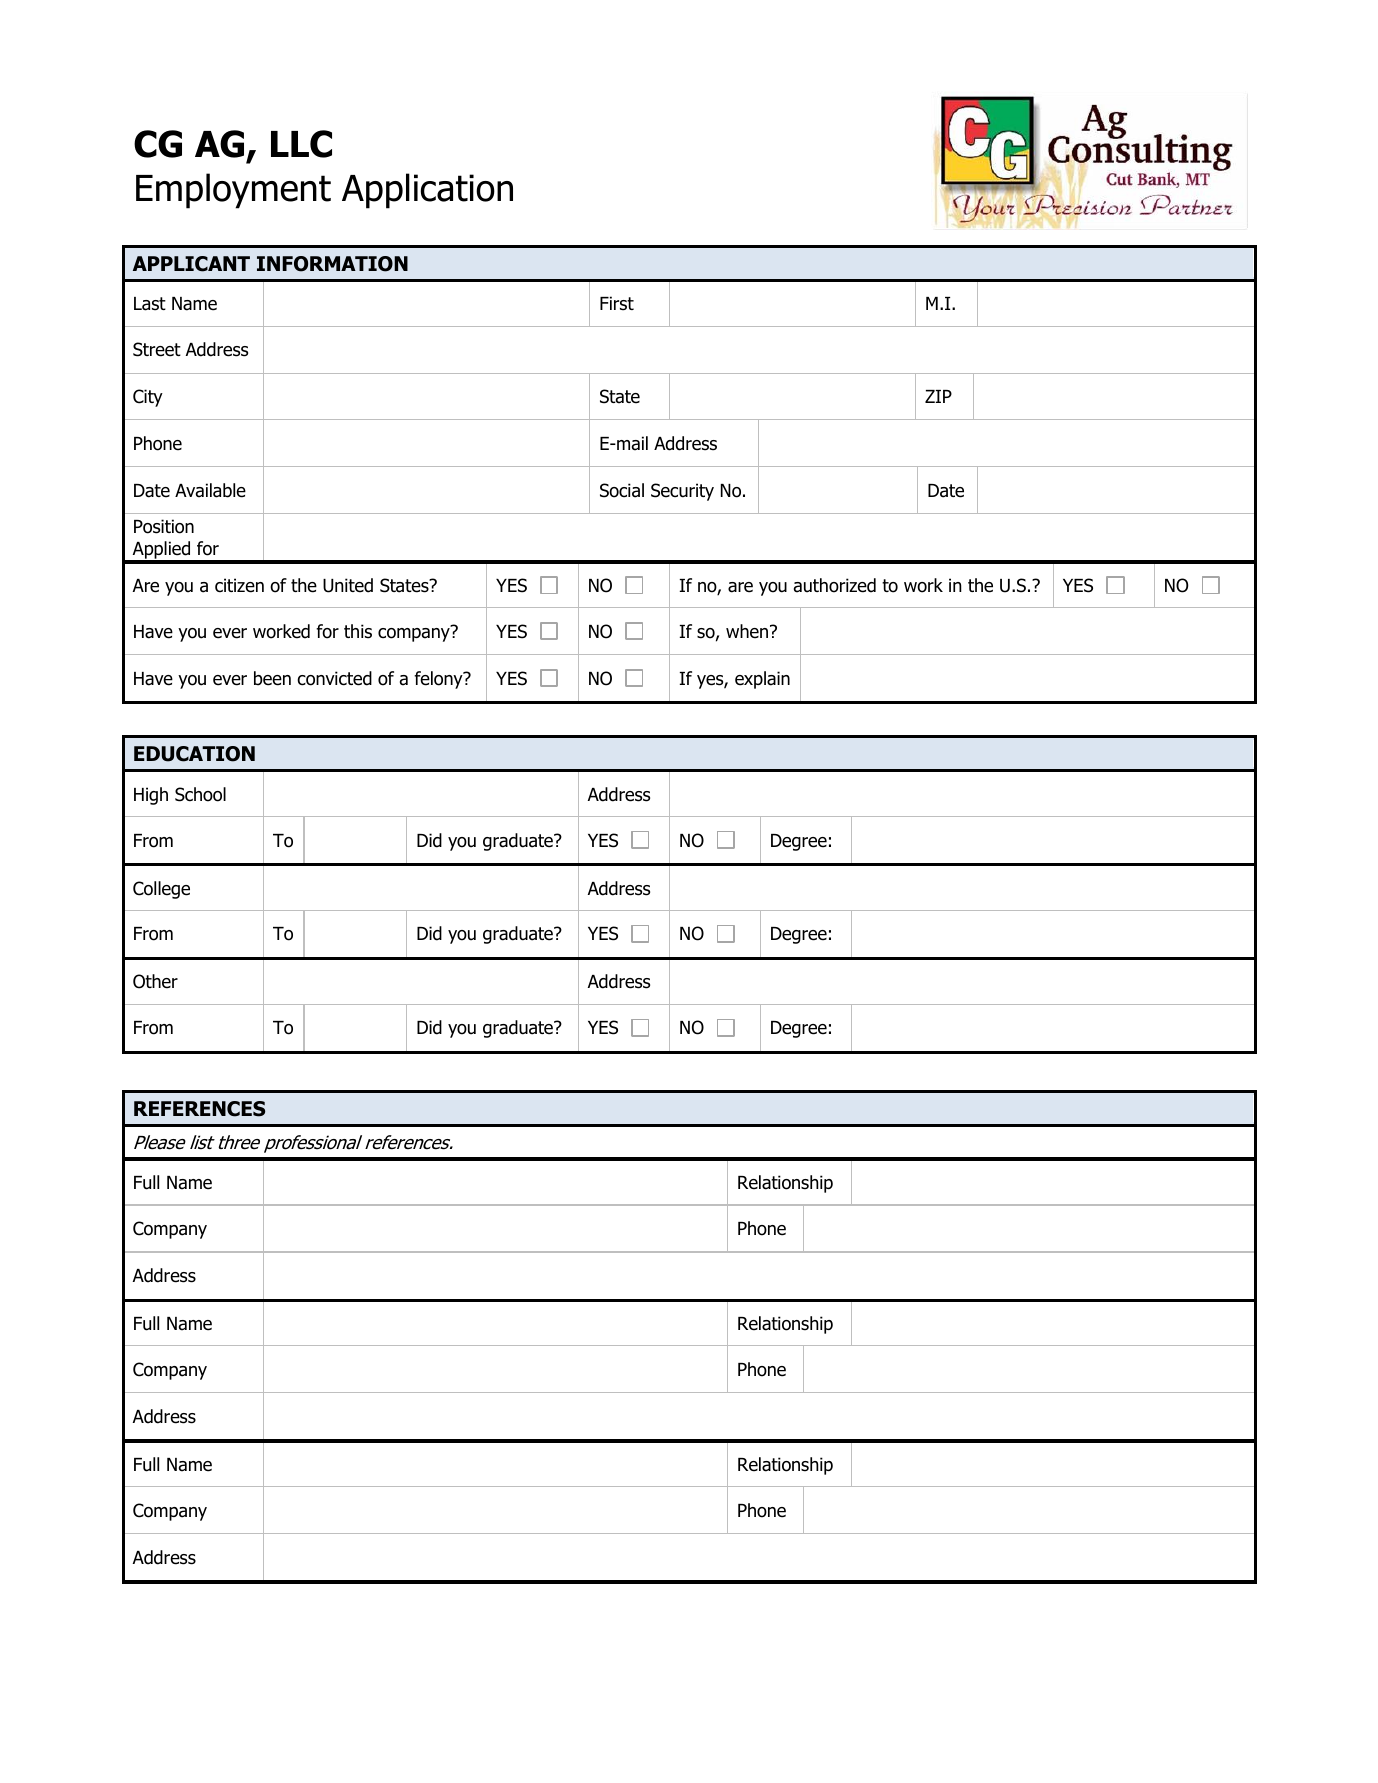 The image size is (1378, 1783). I want to click on authorized, so click(835, 585).
